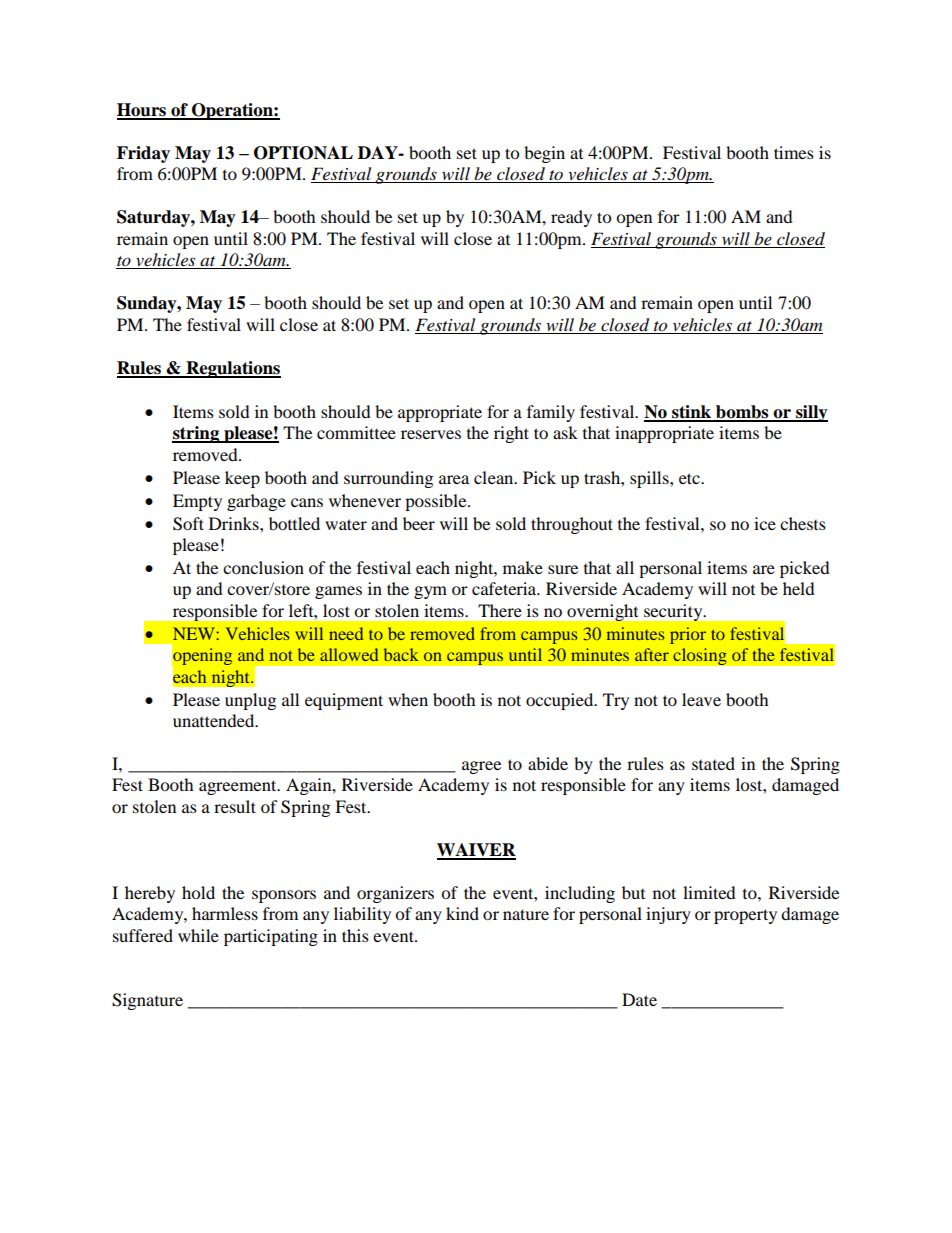 Image resolution: width=952 pixels, height=1233 pixels. I want to click on while, so click(198, 935).
